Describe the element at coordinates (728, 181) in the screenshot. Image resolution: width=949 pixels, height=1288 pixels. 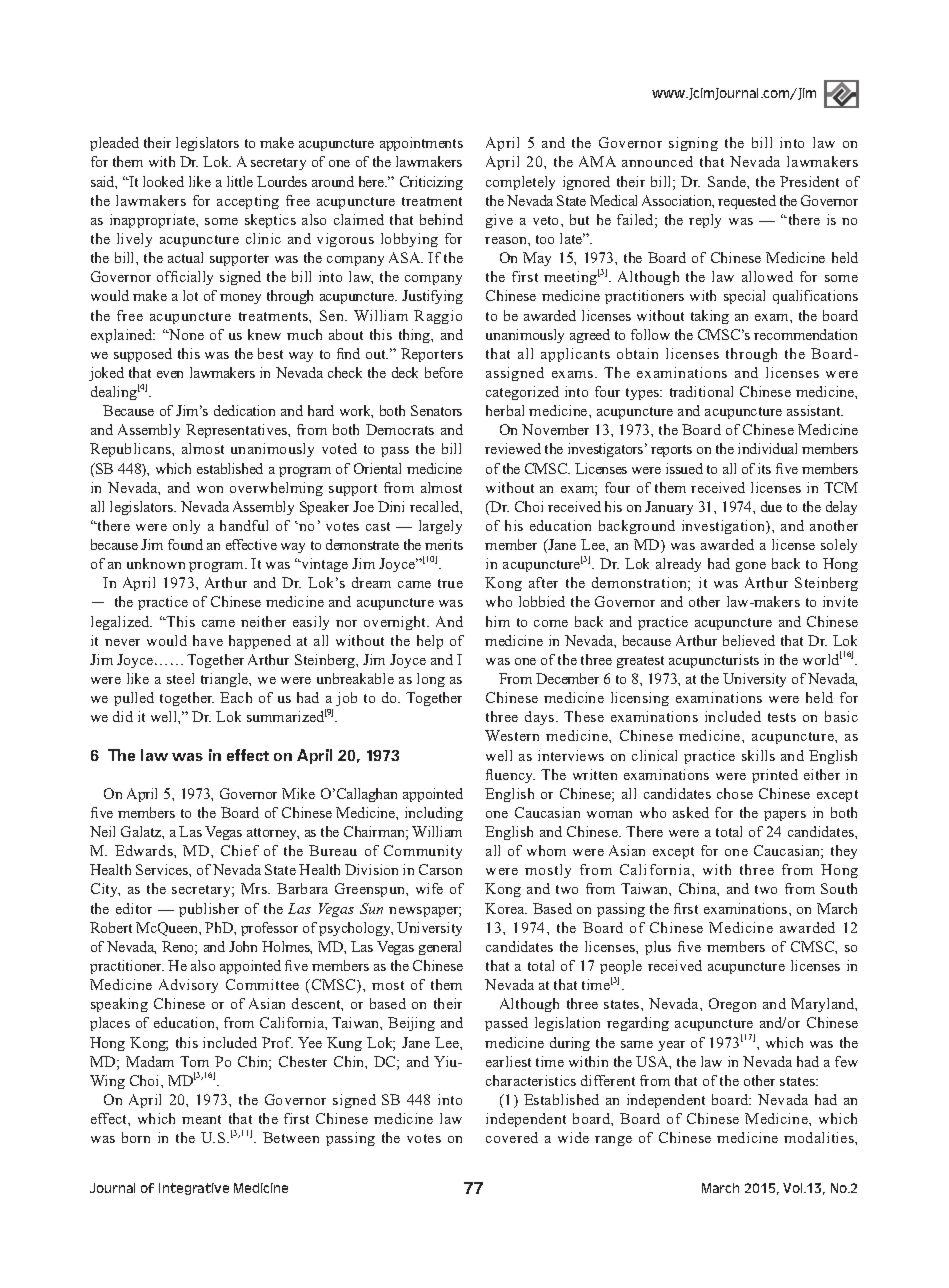
I see `Sande` at that location.
